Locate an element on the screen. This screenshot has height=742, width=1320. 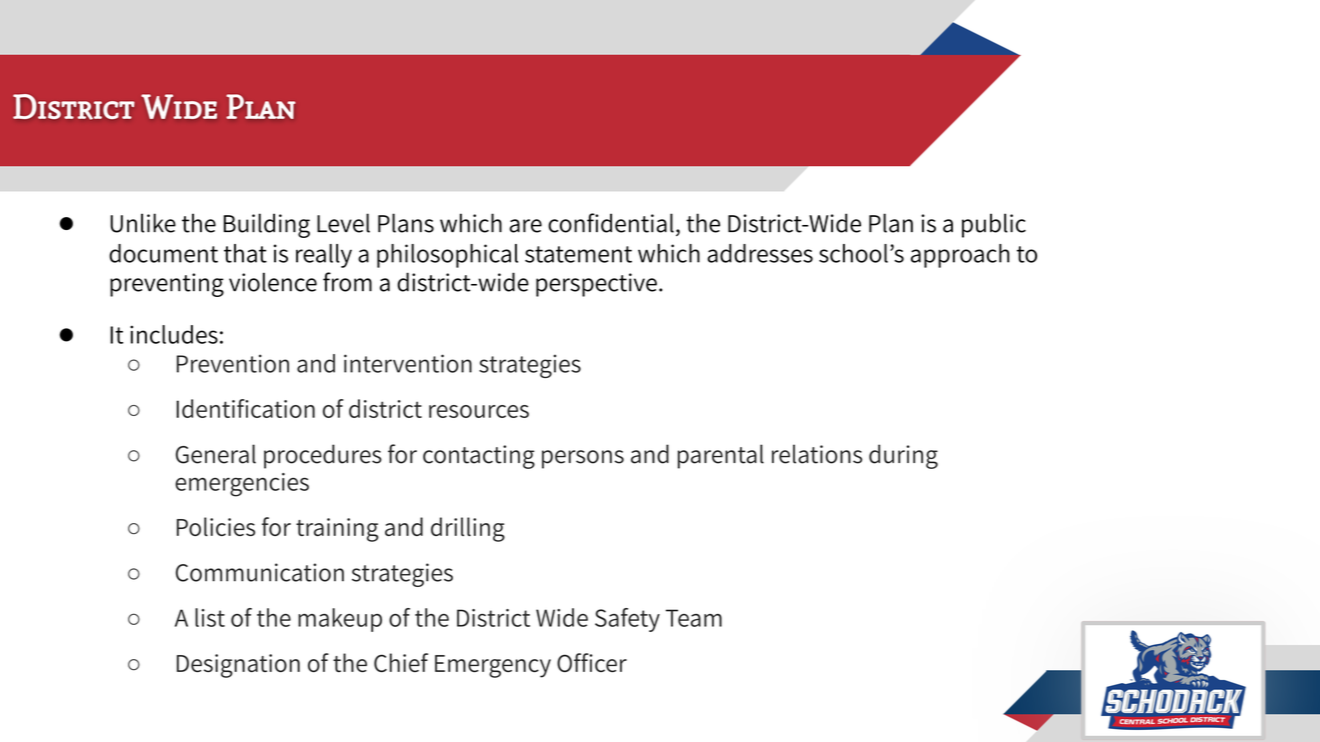
persons is located at coordinates (583, 459).
